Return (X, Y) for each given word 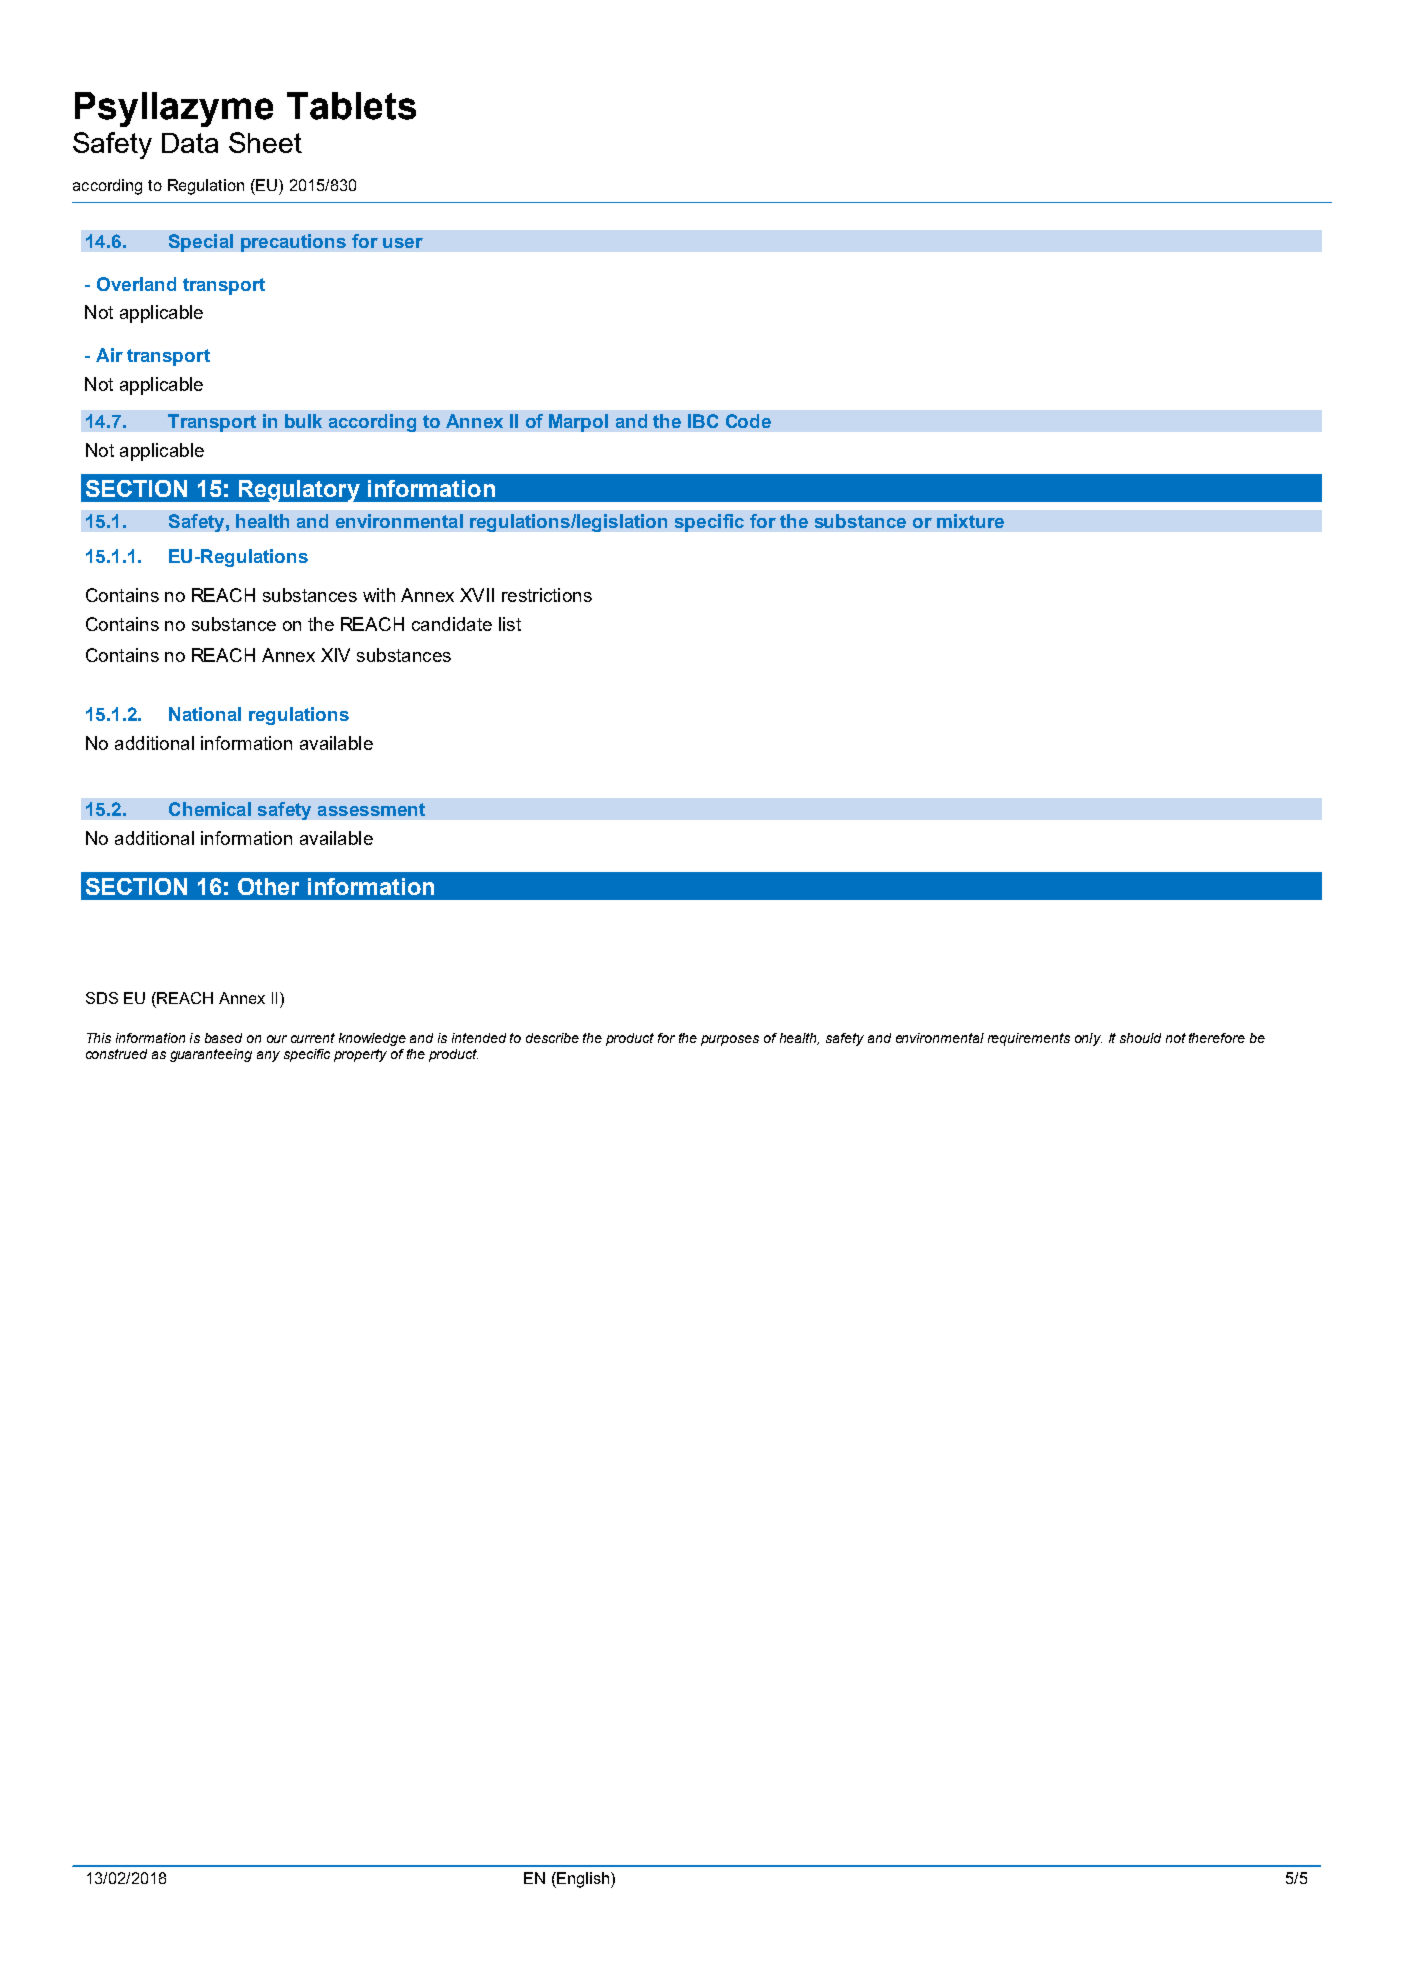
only (1088, 1039)
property (360, 1055)
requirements (1029, 1039)
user (403, 243)
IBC (703, 421)
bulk (303, 421)
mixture (970, 521)
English (583, 1880)
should (1140, 1038)
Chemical (210, 809)
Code (748, 421)
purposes (730, 1040)
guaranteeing (211, 1055)
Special (201, 243)
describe (552, 1038)
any (268, 1056)
